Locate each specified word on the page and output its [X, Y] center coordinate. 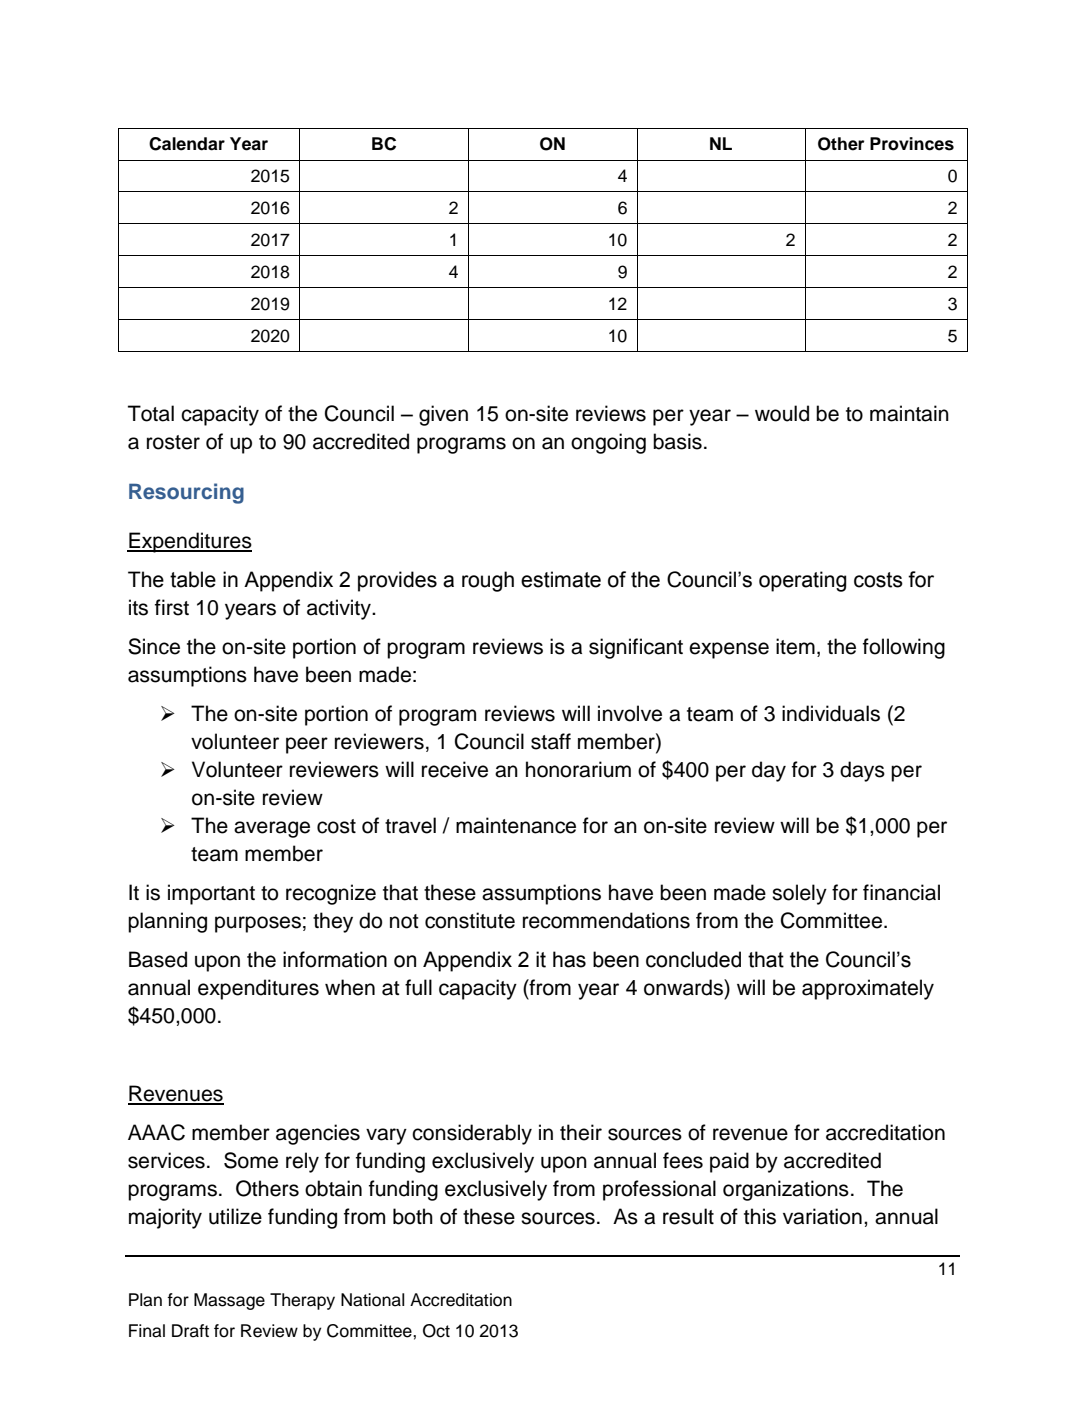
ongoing [608, 443]
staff [551, 741]
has [569, 959]
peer [307, 745]
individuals [831, 713]
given [443, 415]
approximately [868, 989]
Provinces [912, 144]
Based [158, 959]
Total [151, 413]
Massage [229, 1301]
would [782, 413]
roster [173, 442]
